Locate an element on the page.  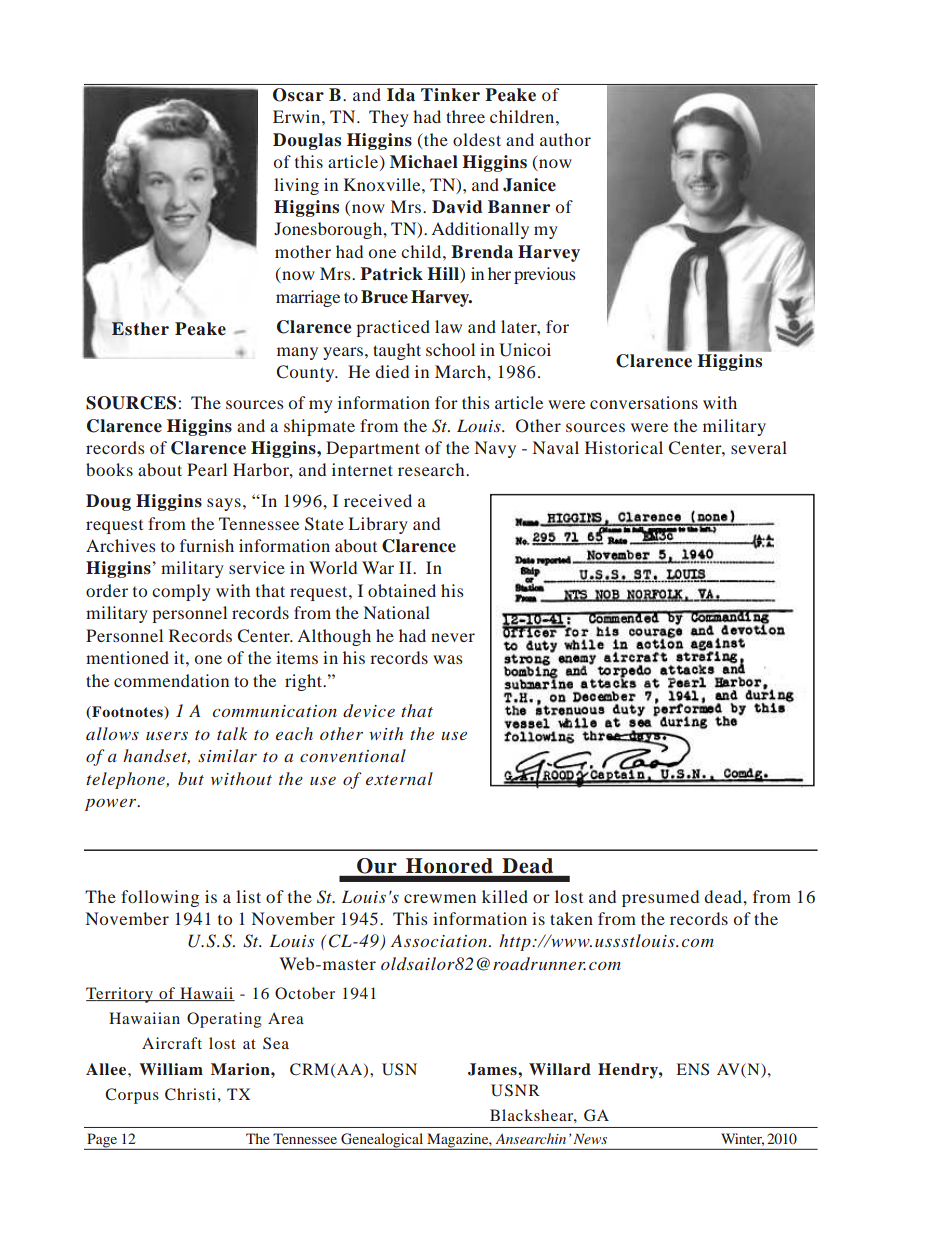
taken is located at coordinates (571, 918).
